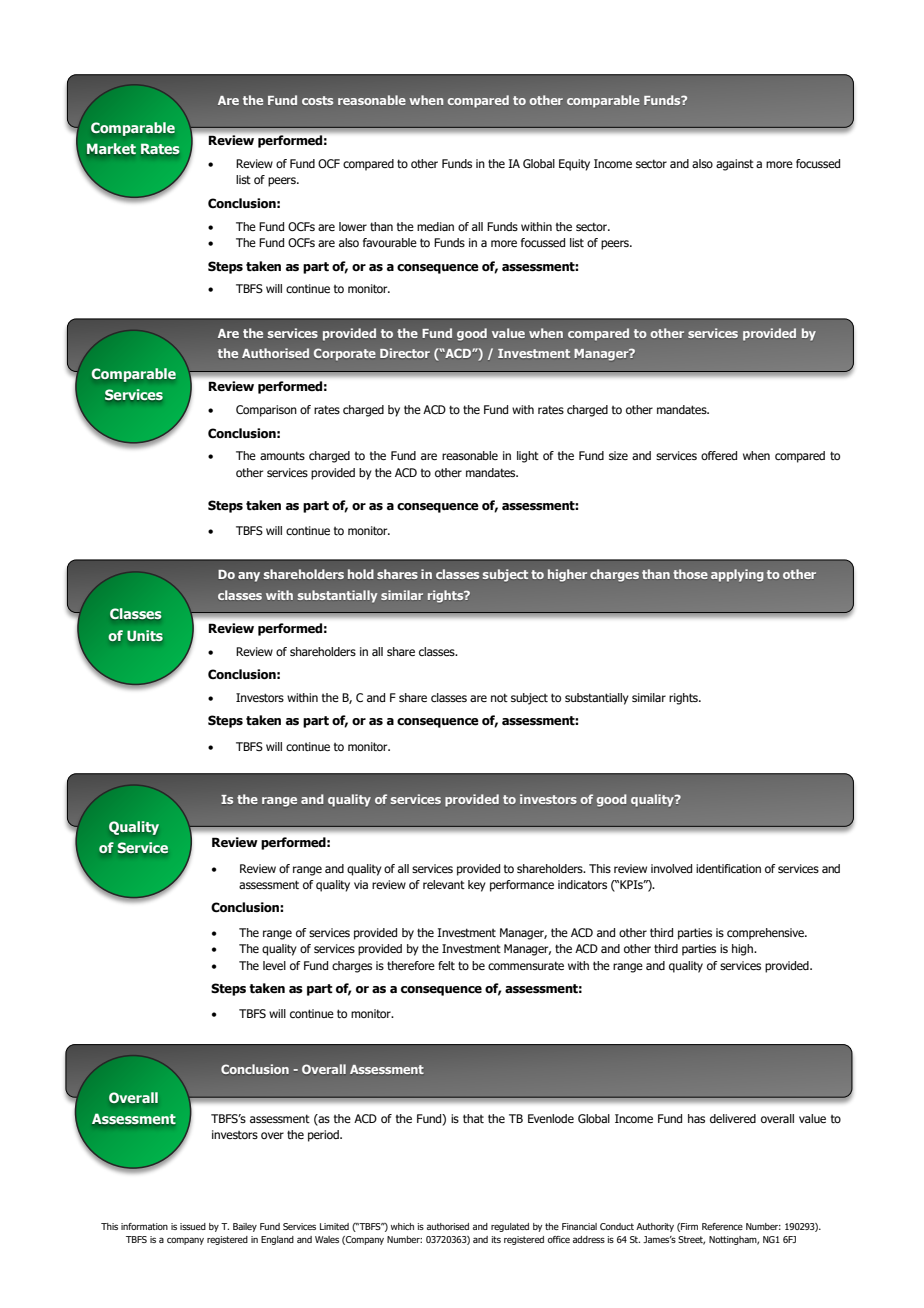 The image size is (924, 1308). I want to click on level, so click(274, 965).
